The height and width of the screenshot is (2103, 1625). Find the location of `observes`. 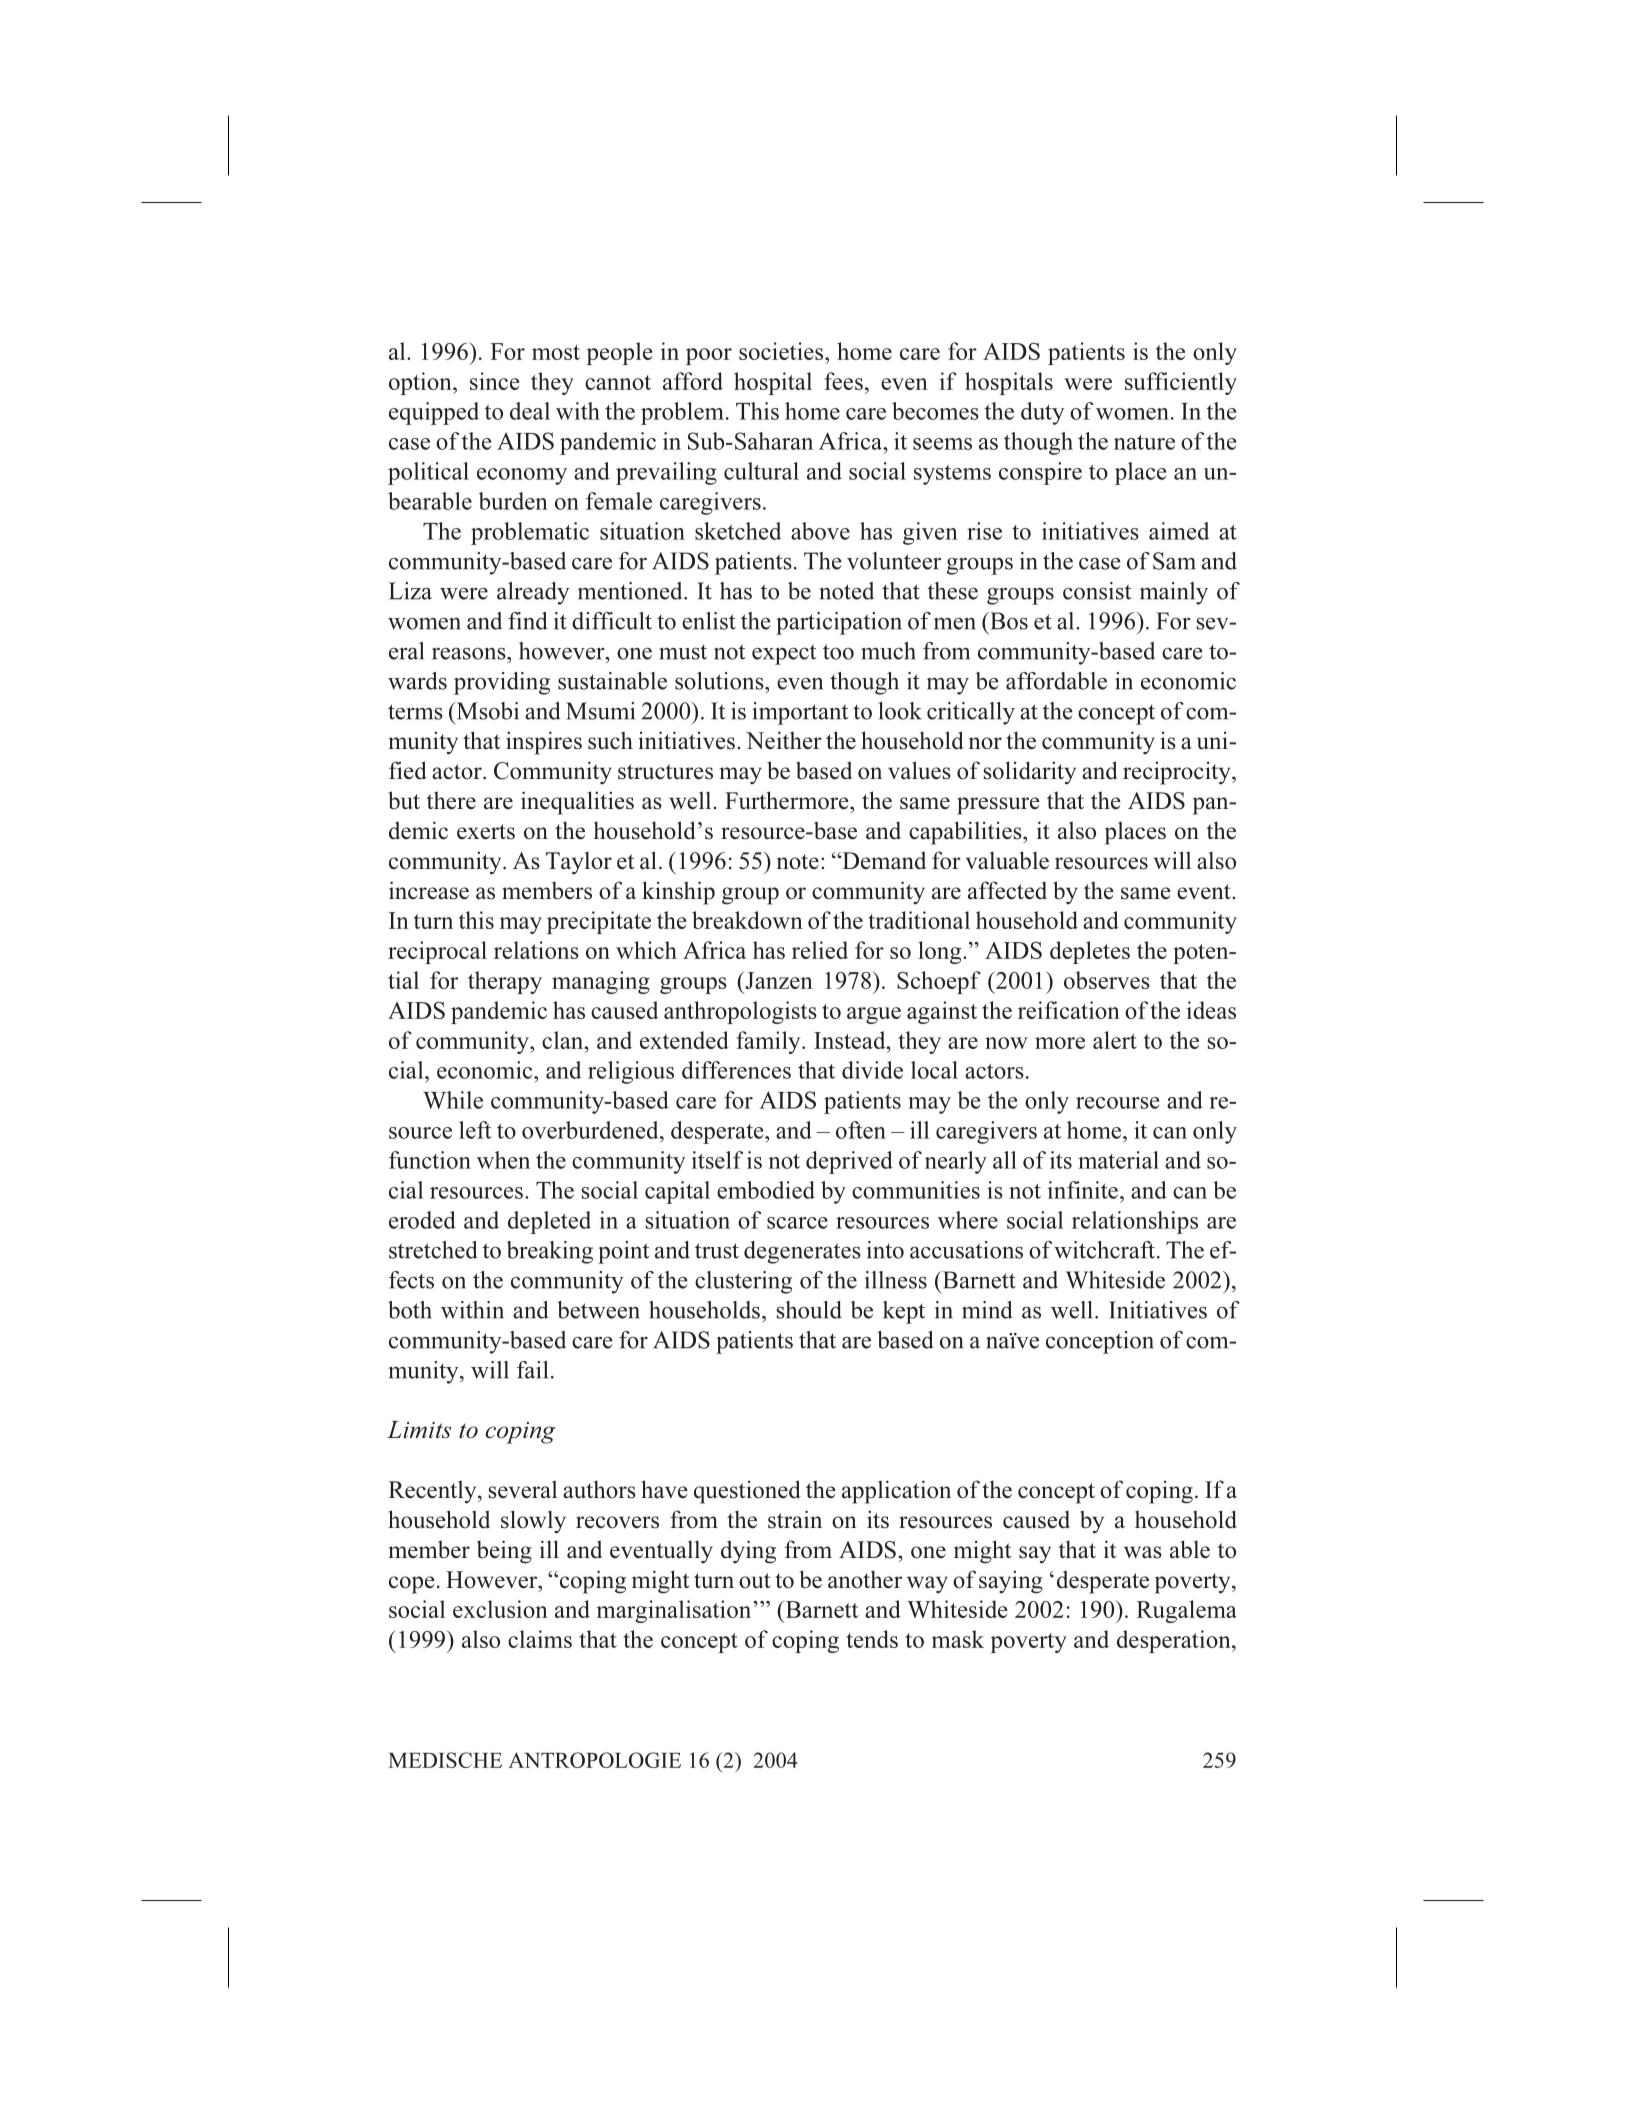

observes is located at coordinates (1107, 980).
